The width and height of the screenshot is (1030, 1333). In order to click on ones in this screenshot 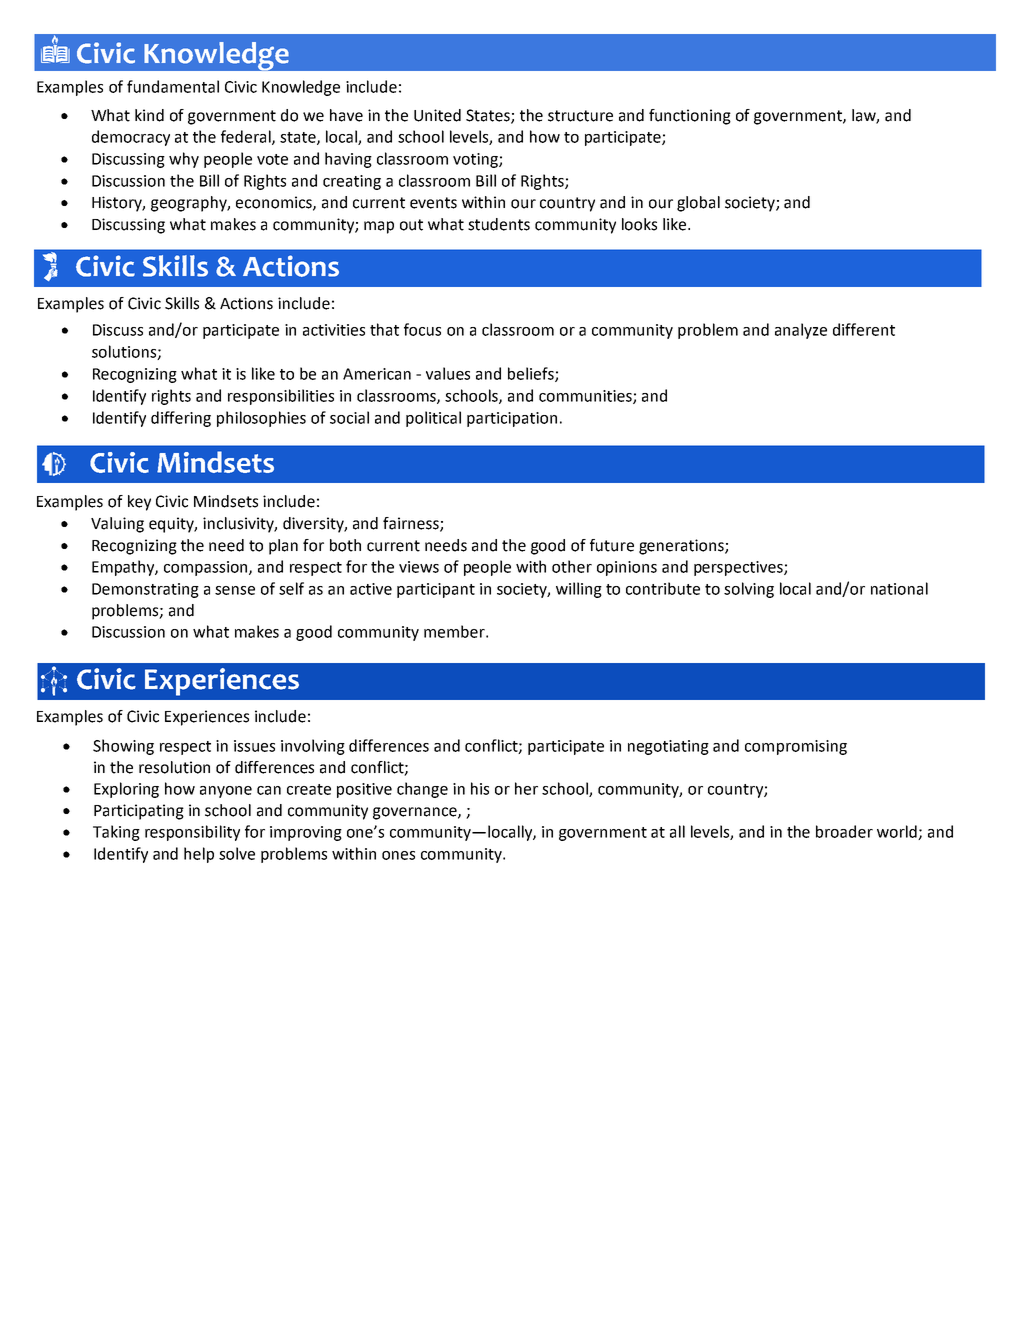, I will do `click(398, 855)`.
